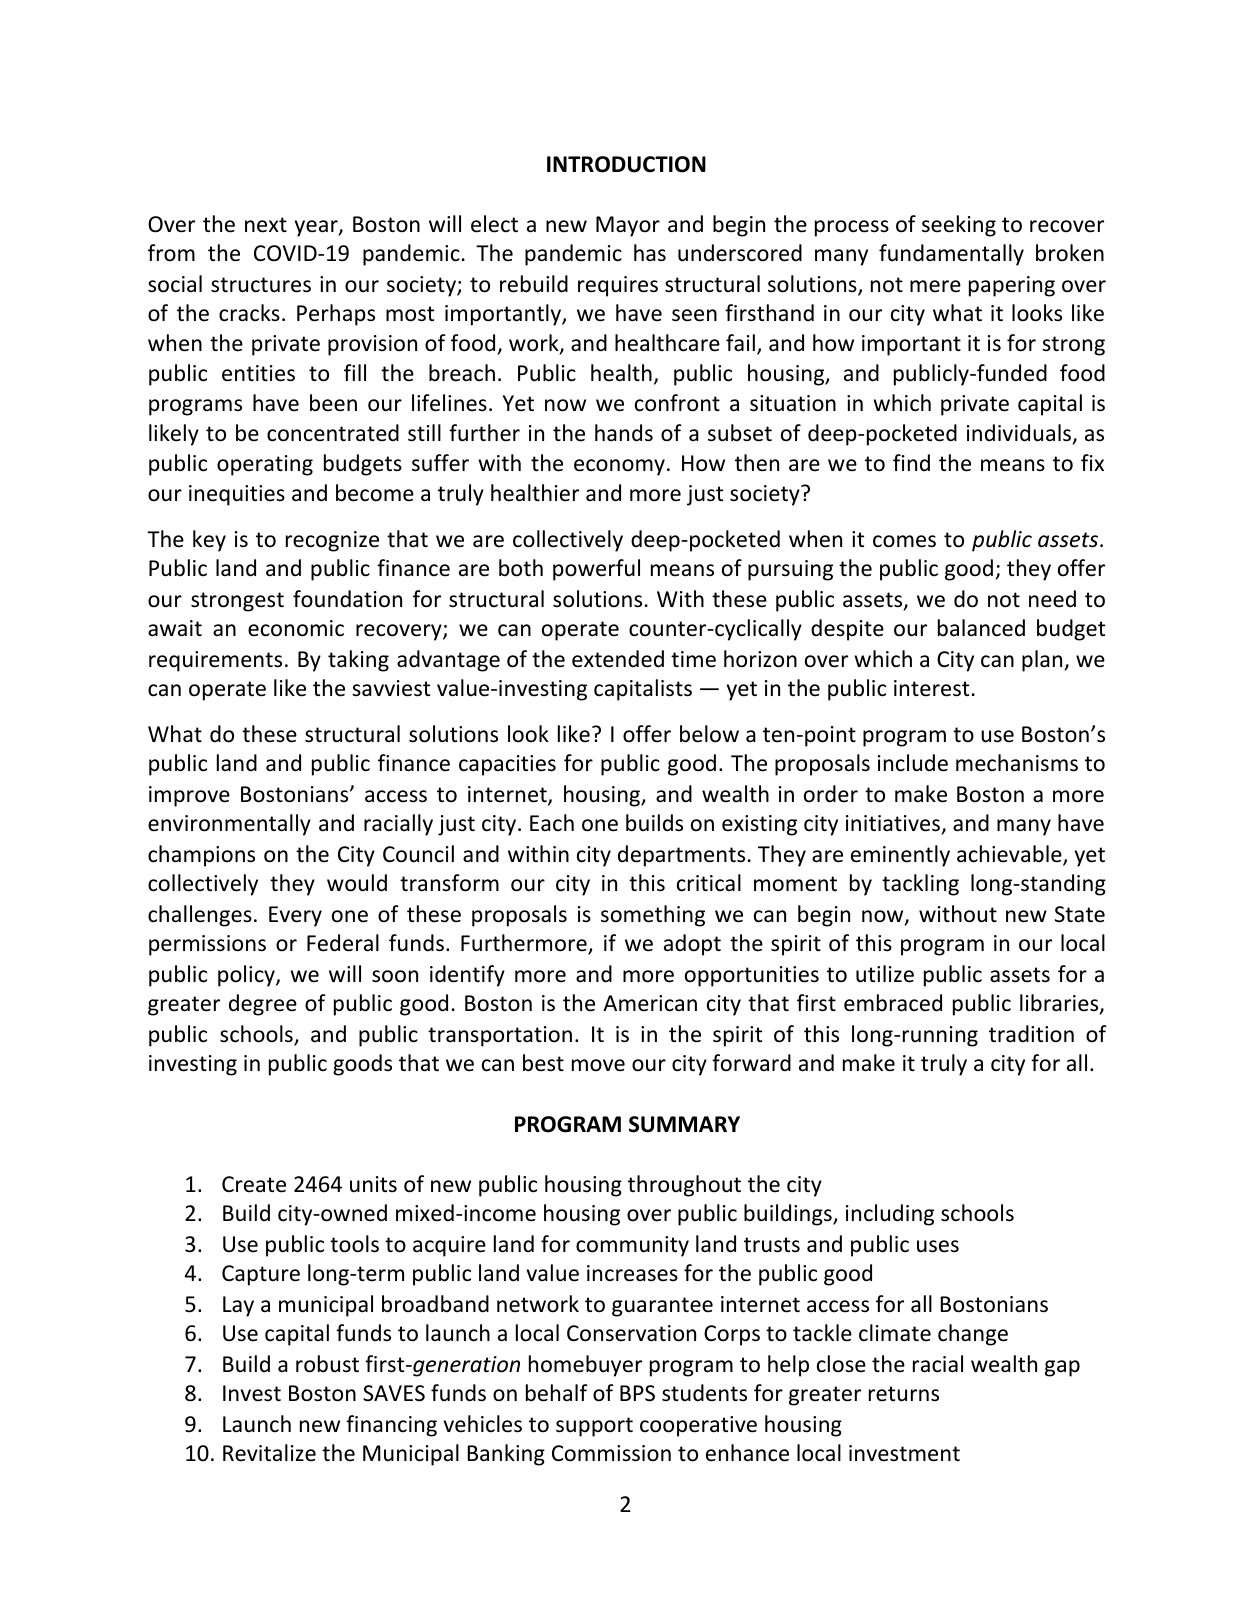 The image size is (1254, 1623). Describe the element at coordinates (596, 570) in the document. I see `powerful` at that location.
